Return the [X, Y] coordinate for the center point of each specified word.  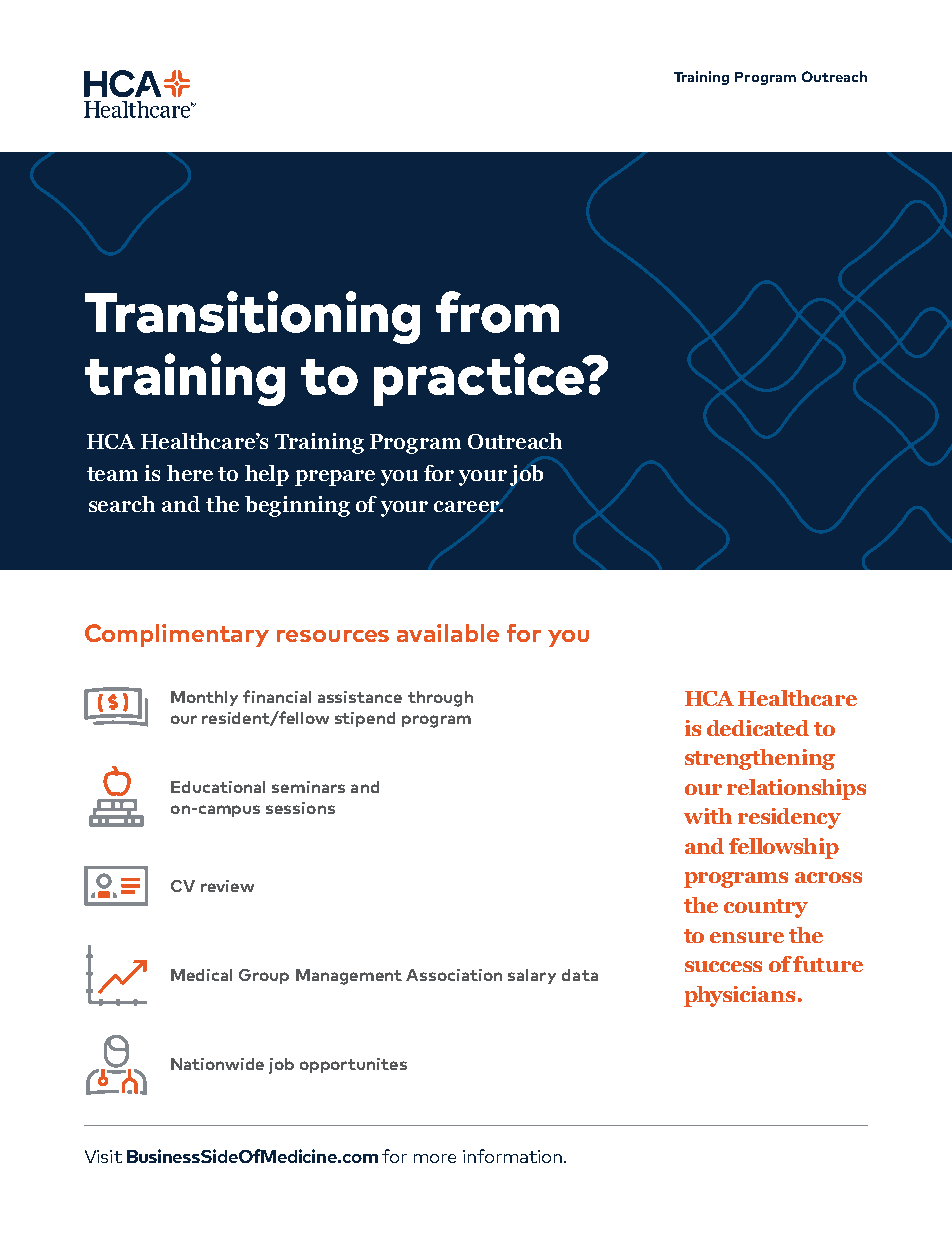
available [448, 633]
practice [480, 379]
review [227, 886]
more [435, 1158]
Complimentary [177, 635]
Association [454, 975]
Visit [103, 1156]
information [512, 1156]
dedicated [758, 728]
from [497, 312]
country [766, 908]
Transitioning [252, 317]
